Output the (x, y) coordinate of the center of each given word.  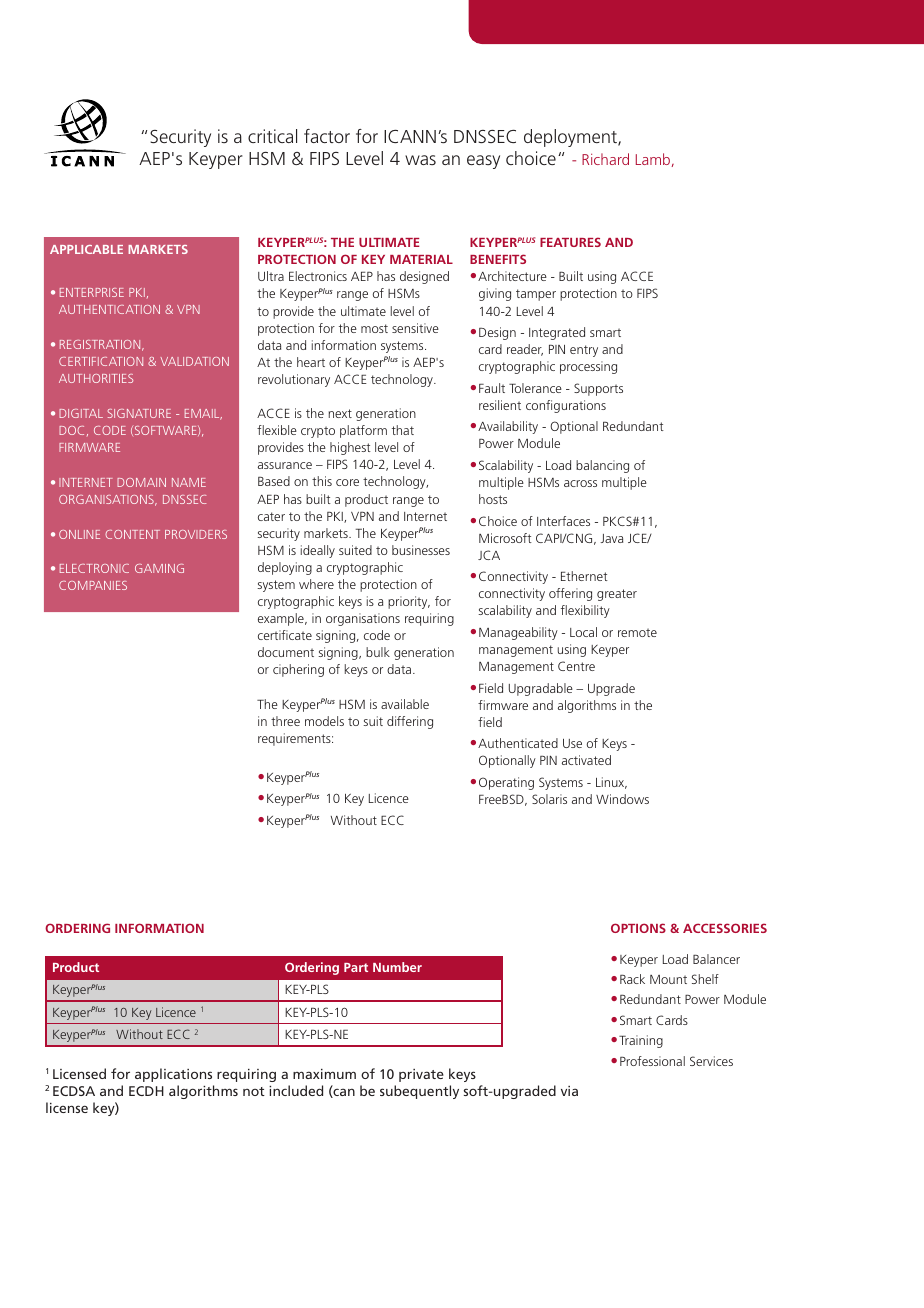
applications (173, 1075)
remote (637, 632)
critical (272, 136)
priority (409, 602)
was (420, 160)
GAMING (159, 568)
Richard (605, 159)
